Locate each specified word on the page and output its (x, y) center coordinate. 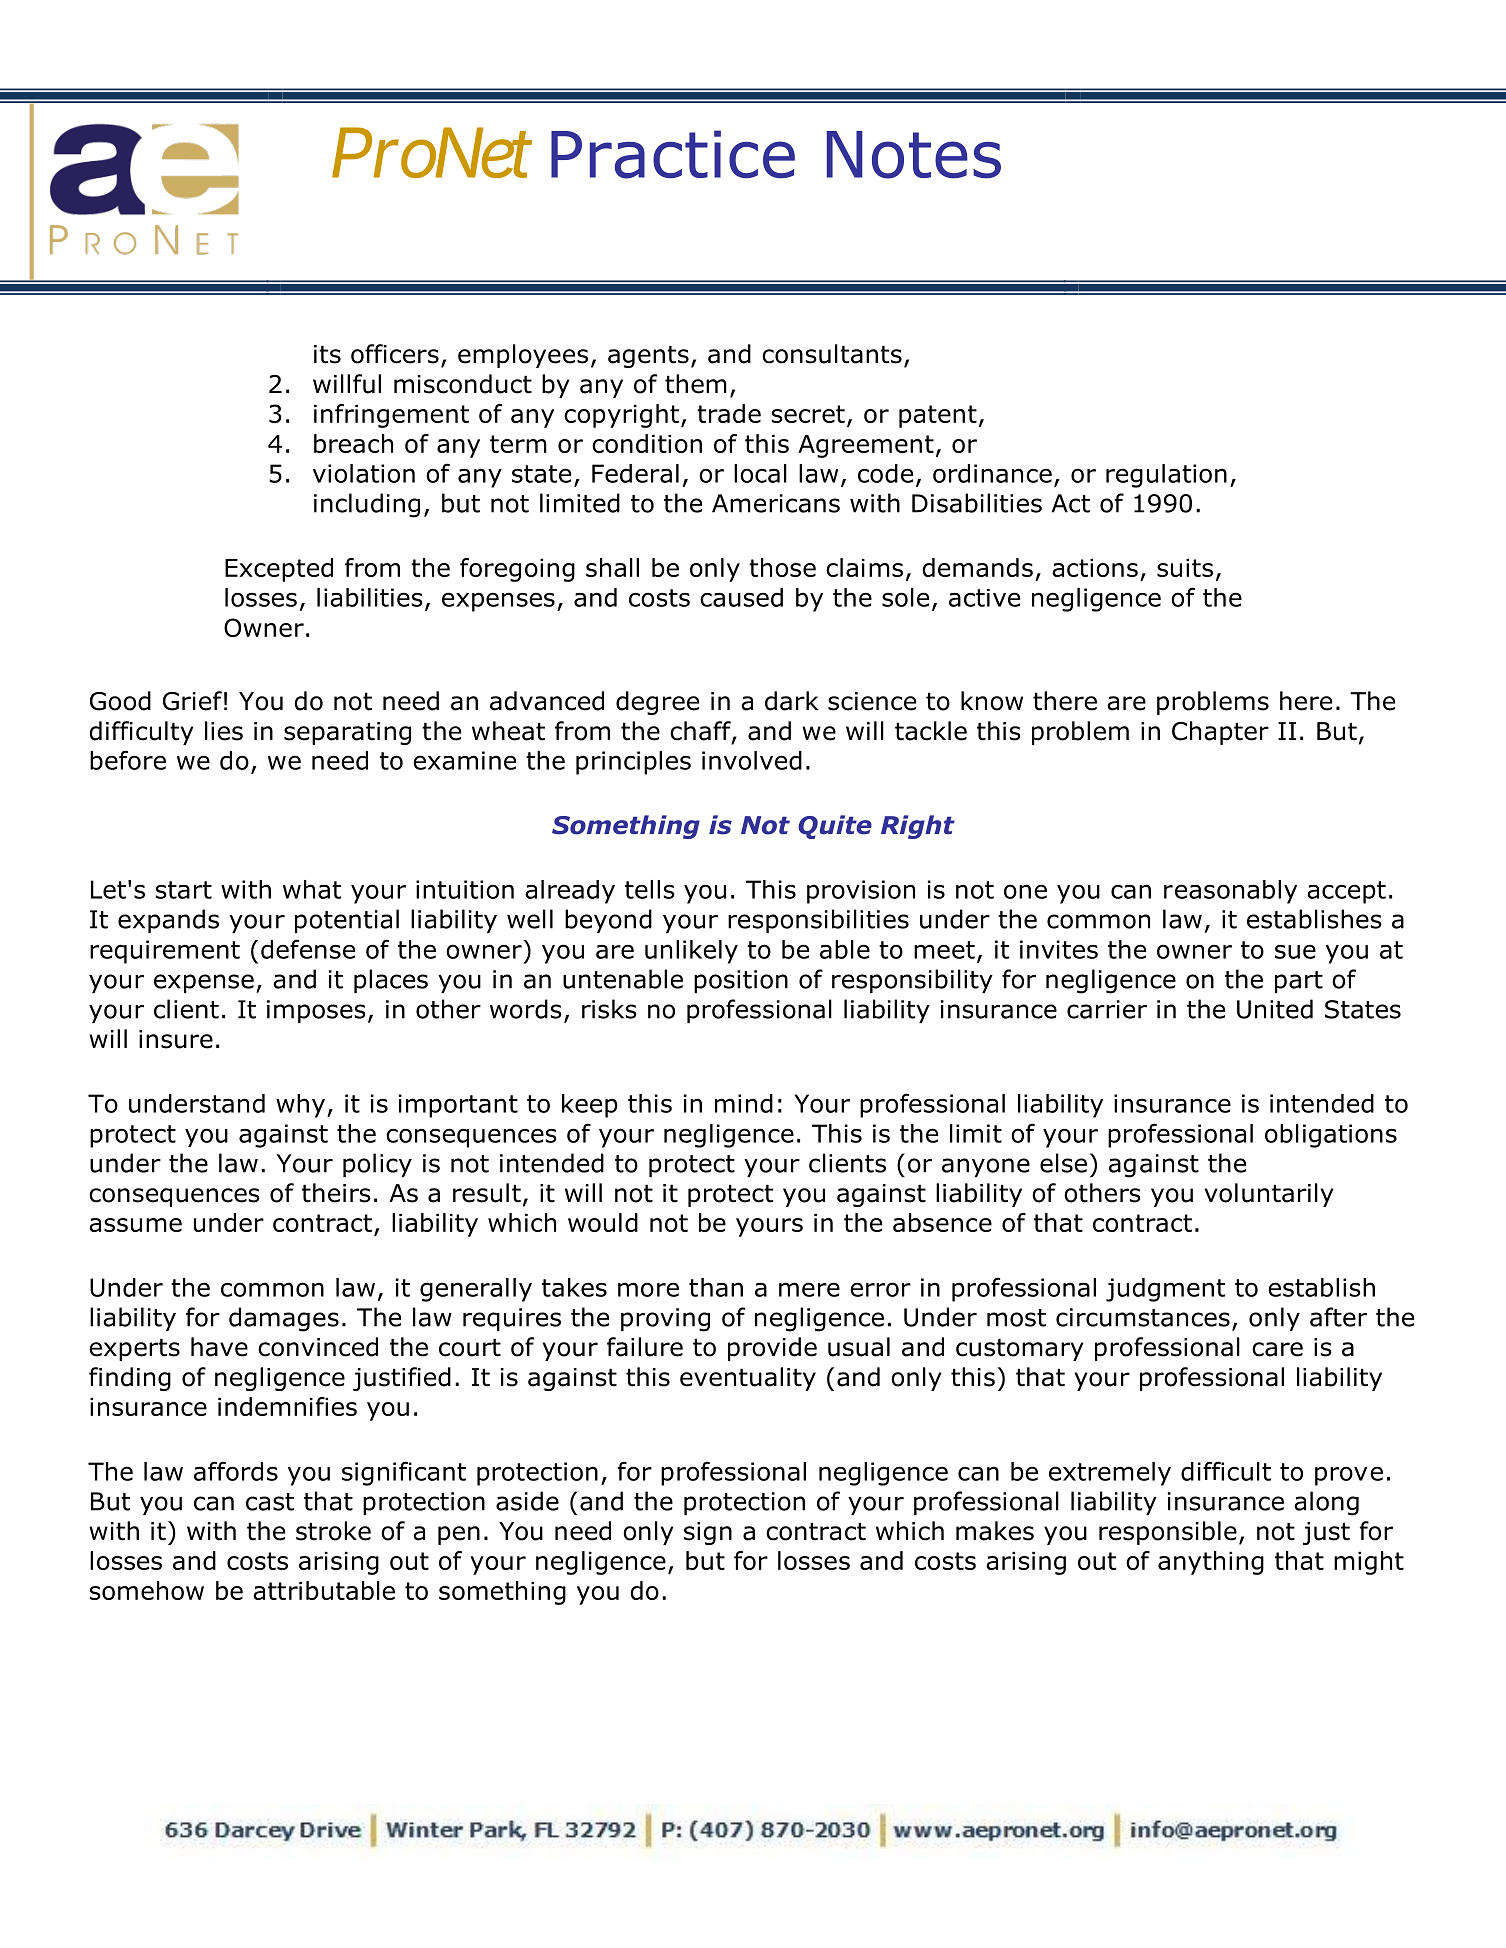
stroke (333, 1531)
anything (1211, 1563)
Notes (914, 155)
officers (395, 354)
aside (527, 1501)
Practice (673, 154)
